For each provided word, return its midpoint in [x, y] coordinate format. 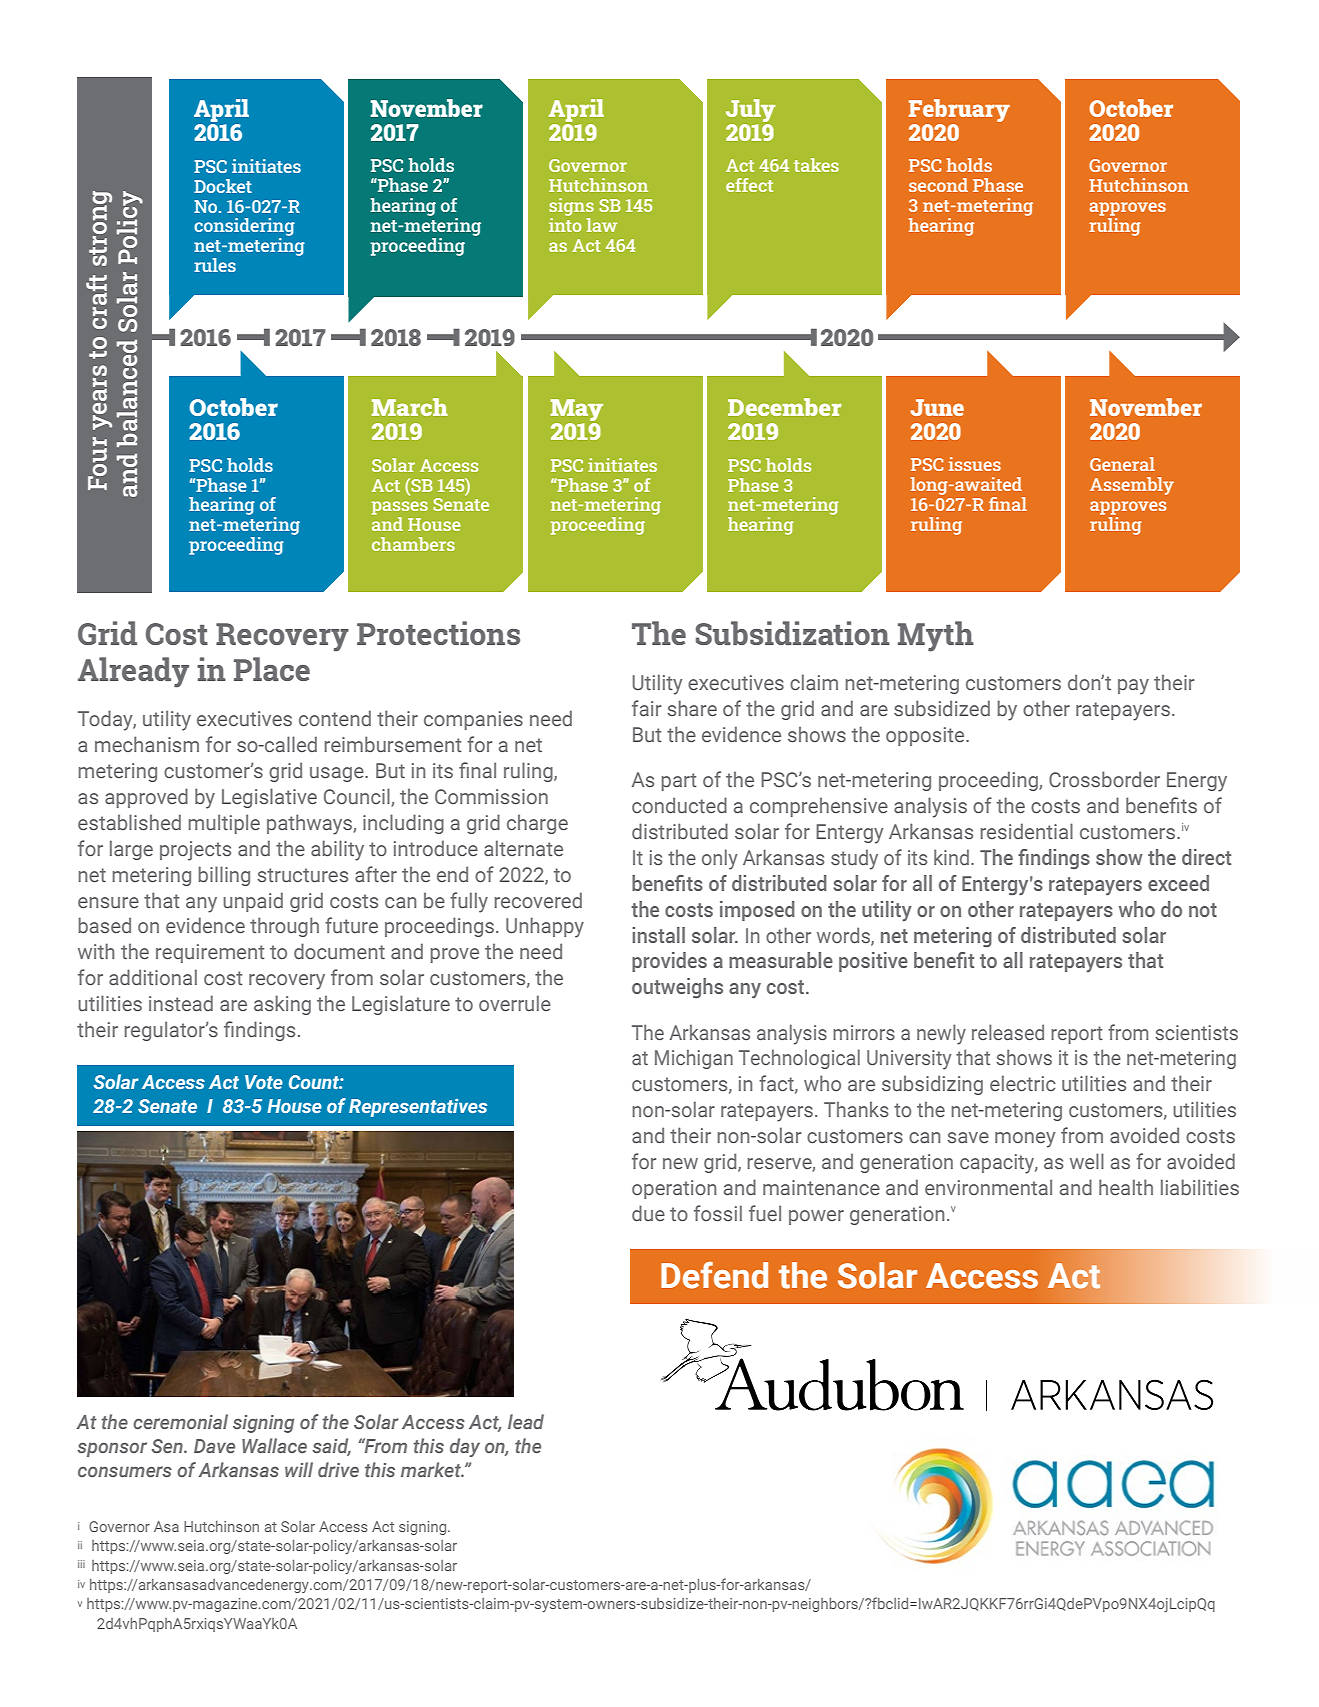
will [299, 1469]
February [959, 110]
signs [571, 207]
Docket [223, 186]
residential [1027, 831]
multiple [224, 824]
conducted [679, 805]
